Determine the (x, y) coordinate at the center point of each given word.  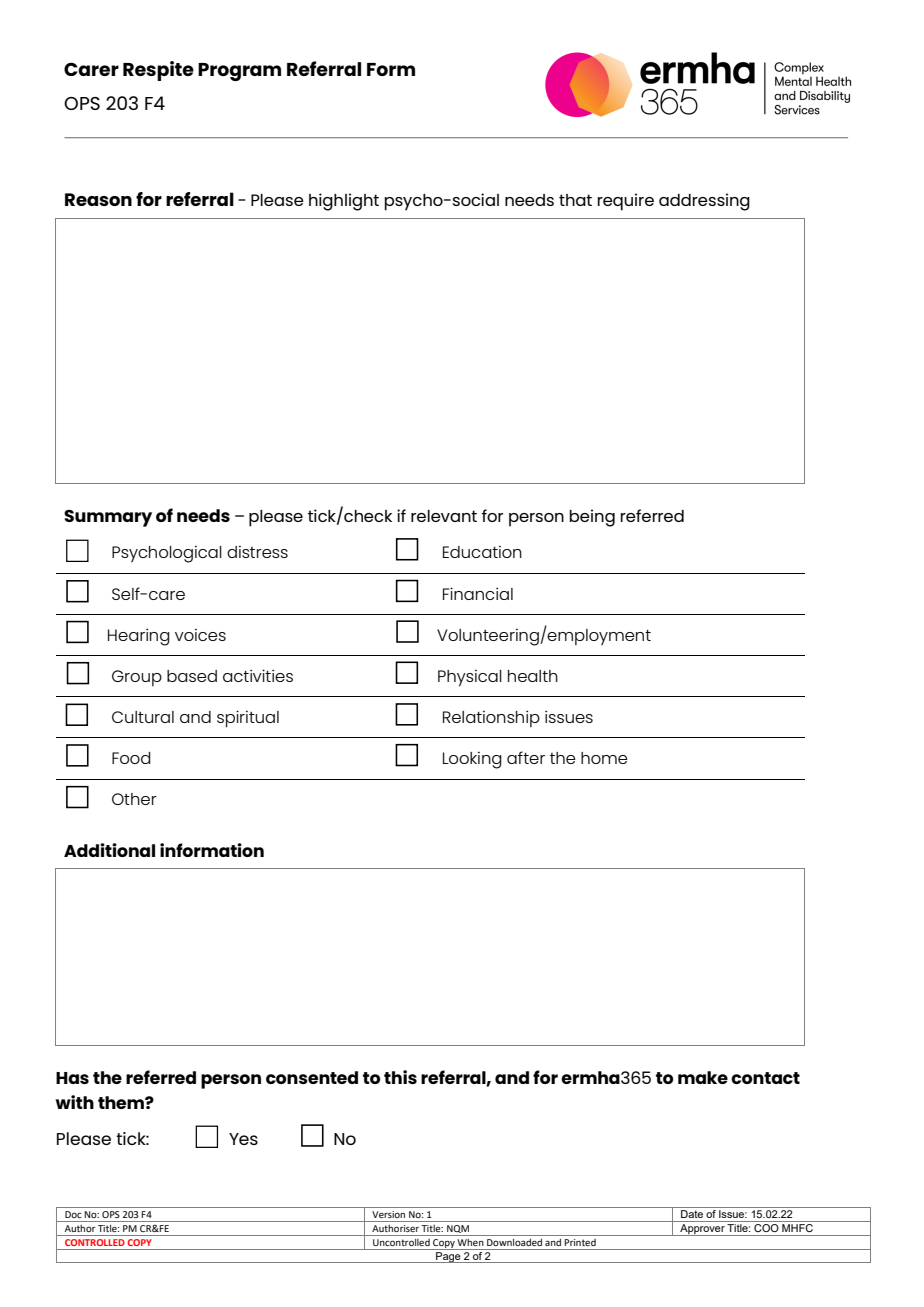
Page (448, 1257)
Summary (108, 518)
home (604, 758)
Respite (158, 71)
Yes (243, 1139)
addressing (704, 202)
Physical (470, 678)
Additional (109, 850)
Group (137, 678)
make (703, 1077)
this (400, 1077)
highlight (344, 202)
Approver (702, 1230)
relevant (444, 516)
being (592, 518)
